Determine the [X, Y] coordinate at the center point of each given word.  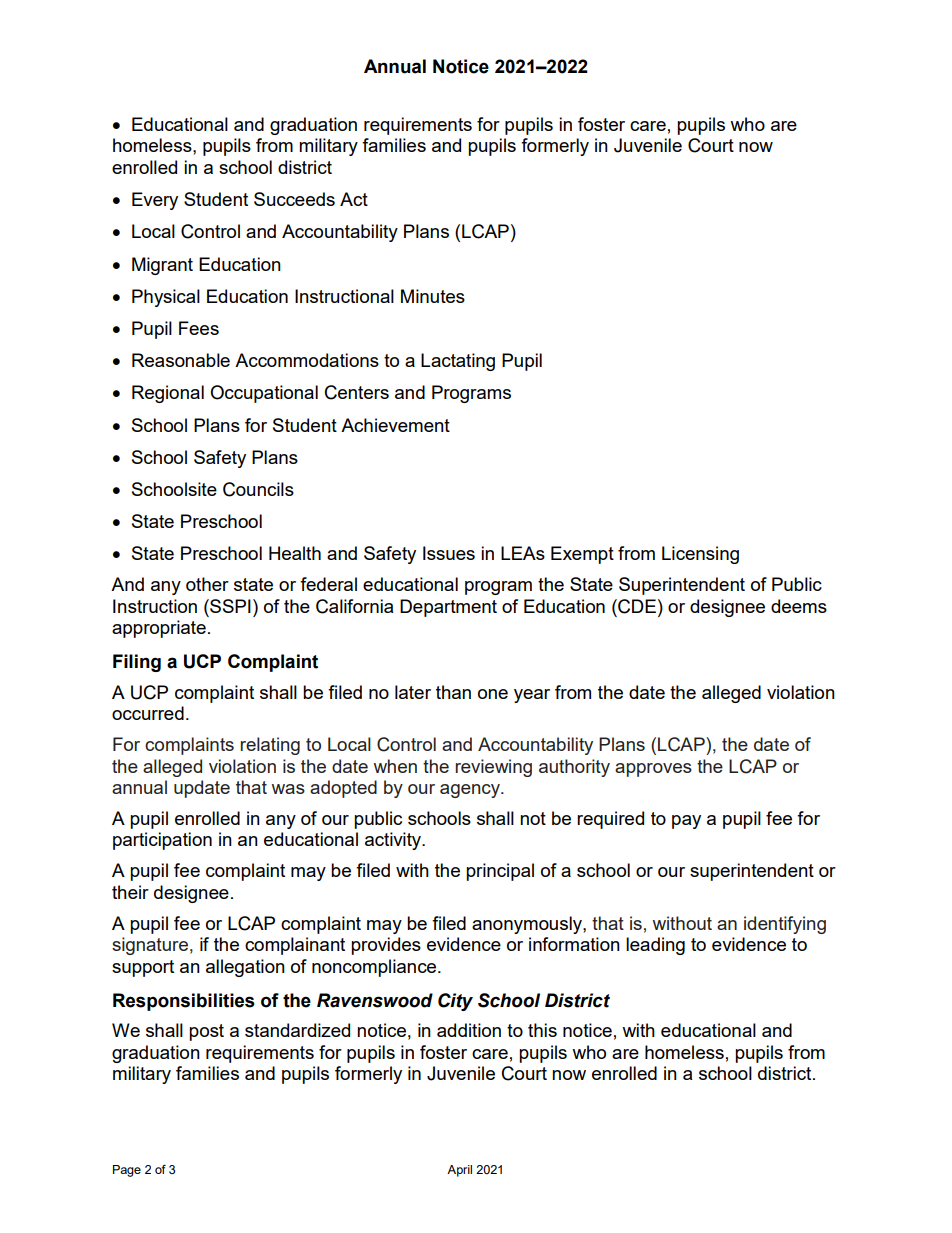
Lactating [458, 362]
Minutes [433, 296]
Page [127, 1171]
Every [155, 201]
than [453, 692]
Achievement [395, 425]
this [542, 1030]
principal [500, 872]
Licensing [700, 555]
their [130, 892]
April [459, 1171]
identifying [785, 925]
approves [653, 770]
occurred [148, 713]
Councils [258, 489]
